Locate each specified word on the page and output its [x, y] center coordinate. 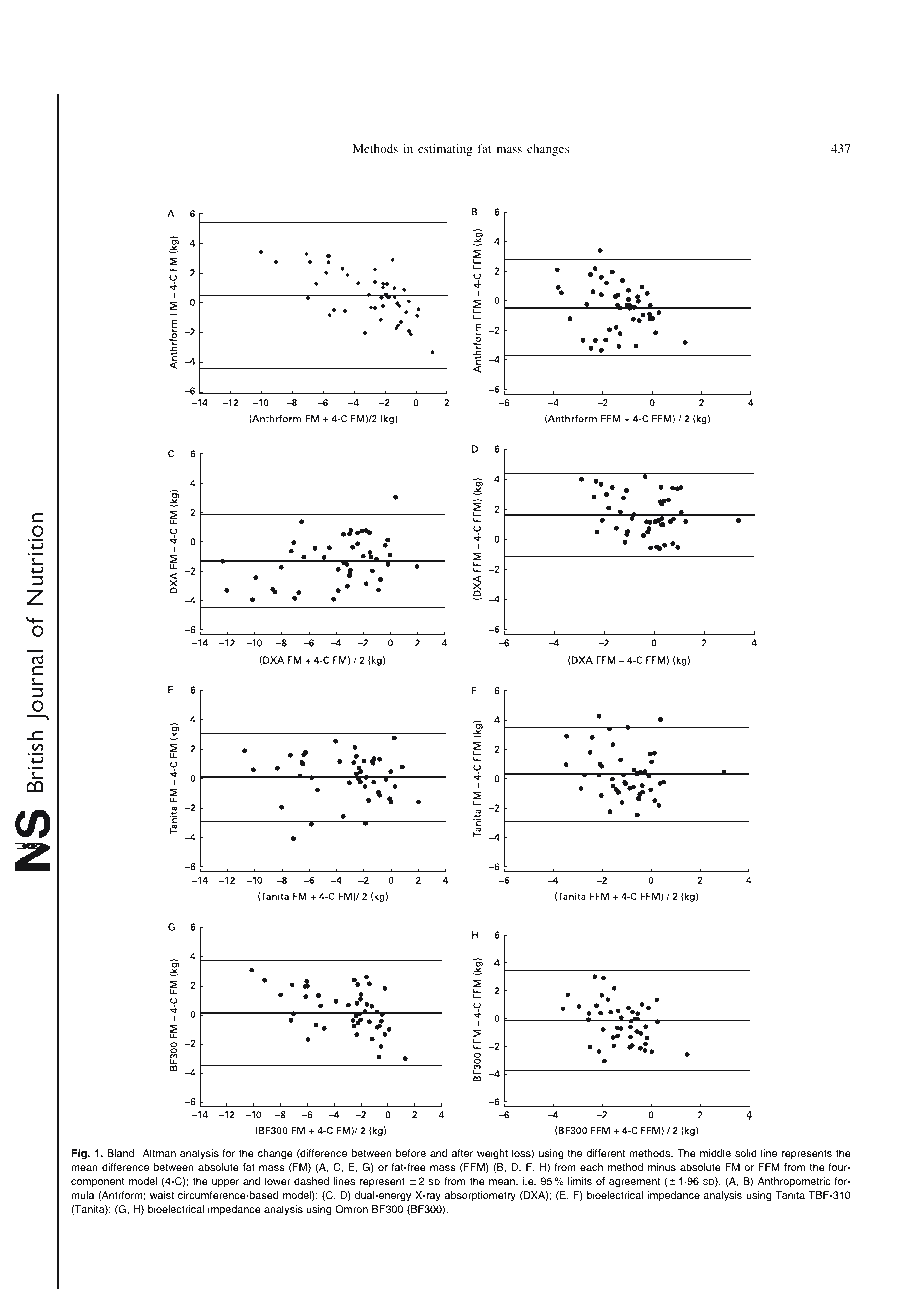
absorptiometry [480, 1196]
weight [492, 1154]
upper [225, 1183]
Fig [80, 1154]
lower [278, 1181]
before [411, 1153]
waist [162, 1195]
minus [662, 1167]
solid [746, 1153]
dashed [311, 1181]
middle [715, 1153]
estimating [445, 150]
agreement [634, 1182]
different [605, 1153]
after [462, 1153]
